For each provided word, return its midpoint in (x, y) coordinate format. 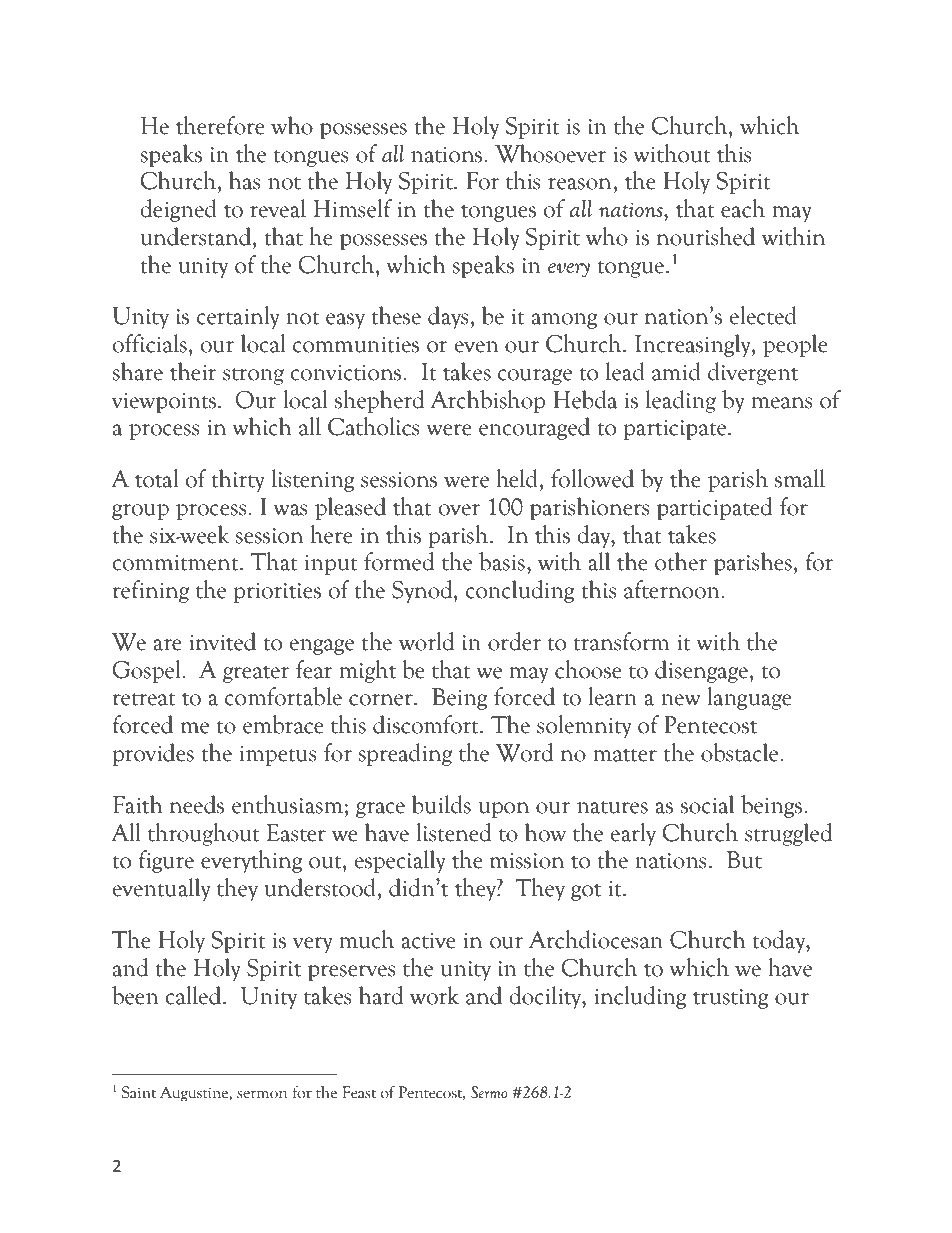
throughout (204, 834)
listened (453, 832)
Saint (139, 1092)
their (193, 371)
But (744, 860)
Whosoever (550, 153)
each (743, 208)
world (426, 641)
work (434, 995)
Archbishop (487, 401)
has (244, 180)
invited (223, 641)
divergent (753, 373)
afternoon (673, 589)
